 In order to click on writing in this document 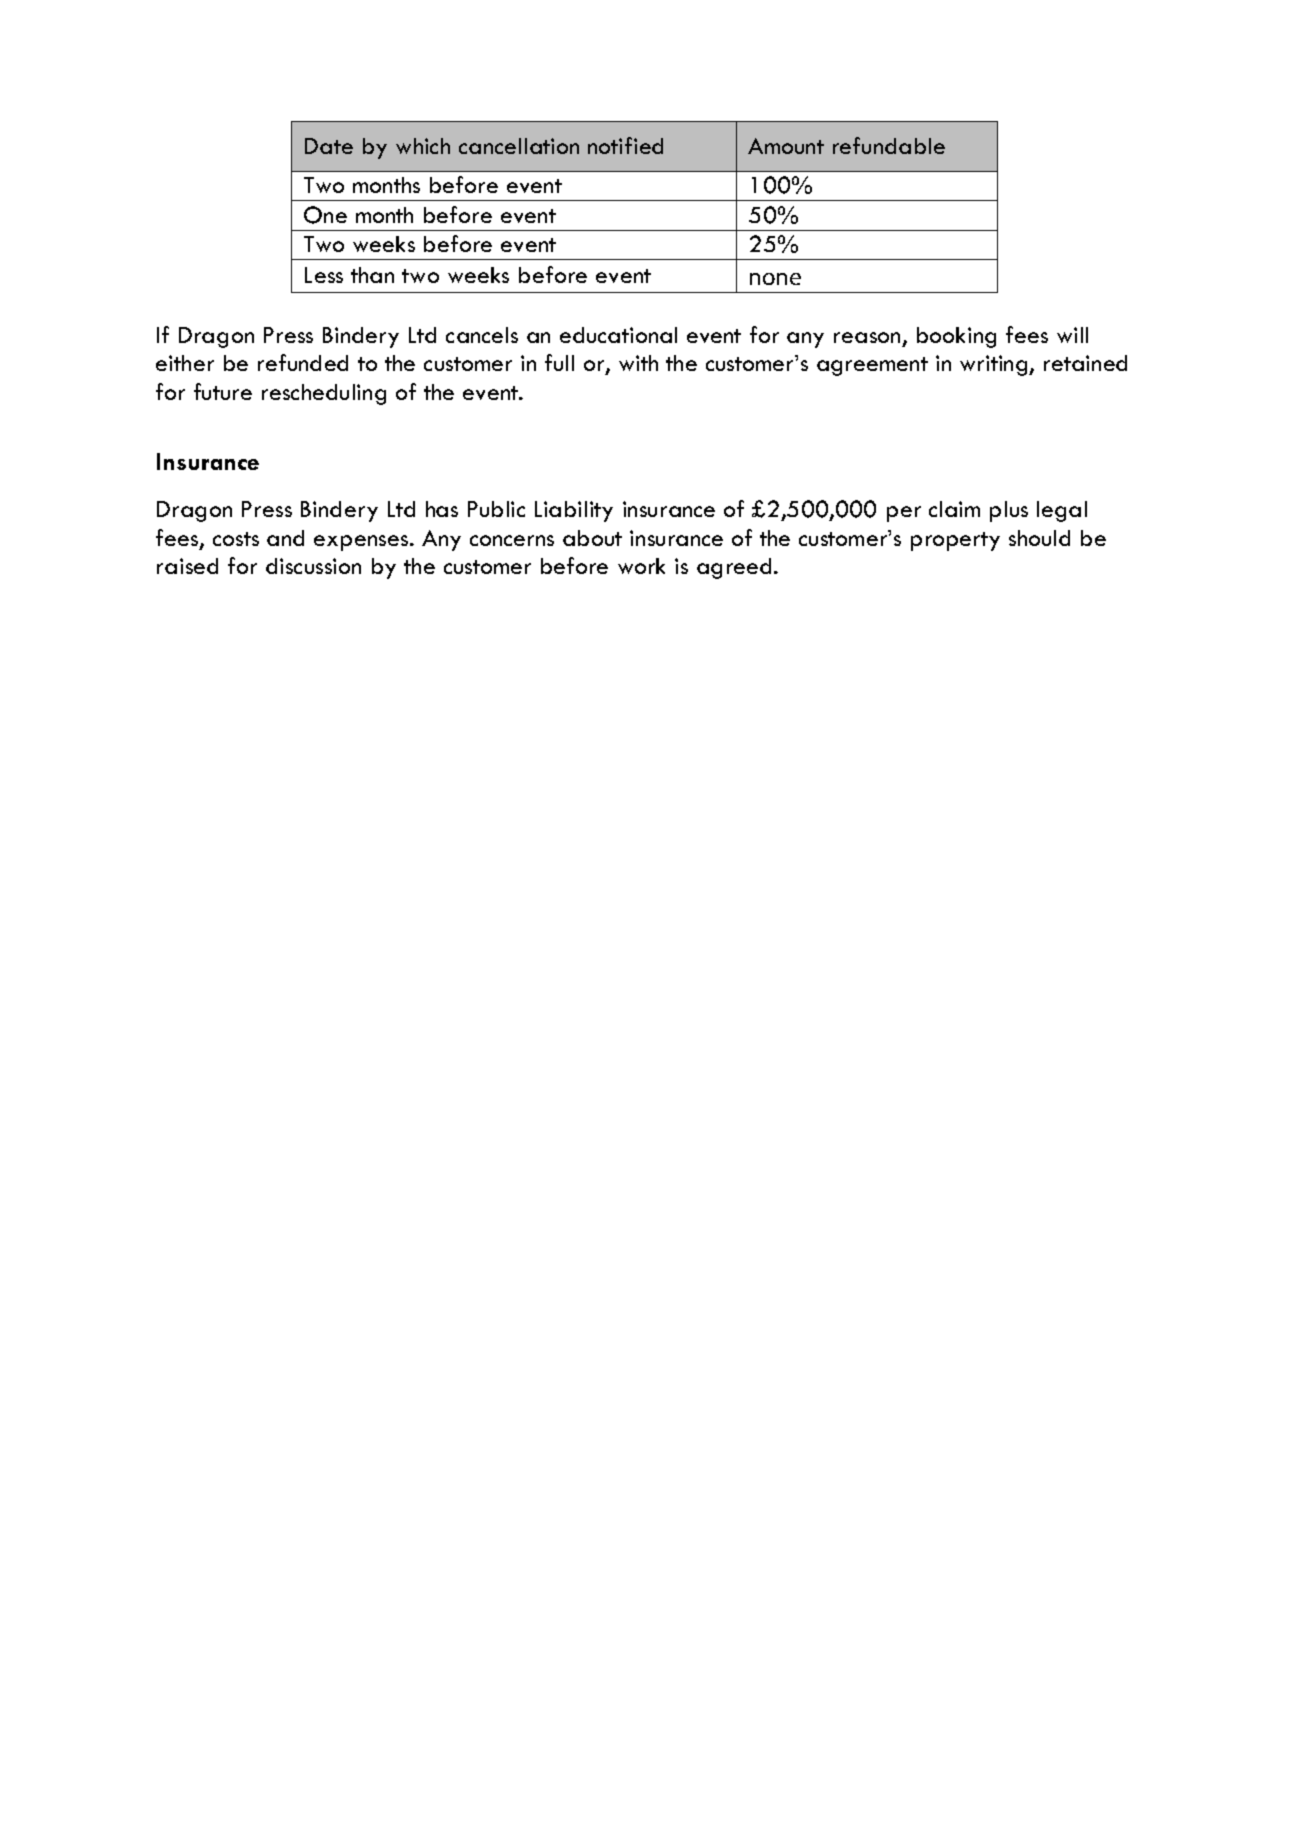, I will do `click(995, 365)`.
